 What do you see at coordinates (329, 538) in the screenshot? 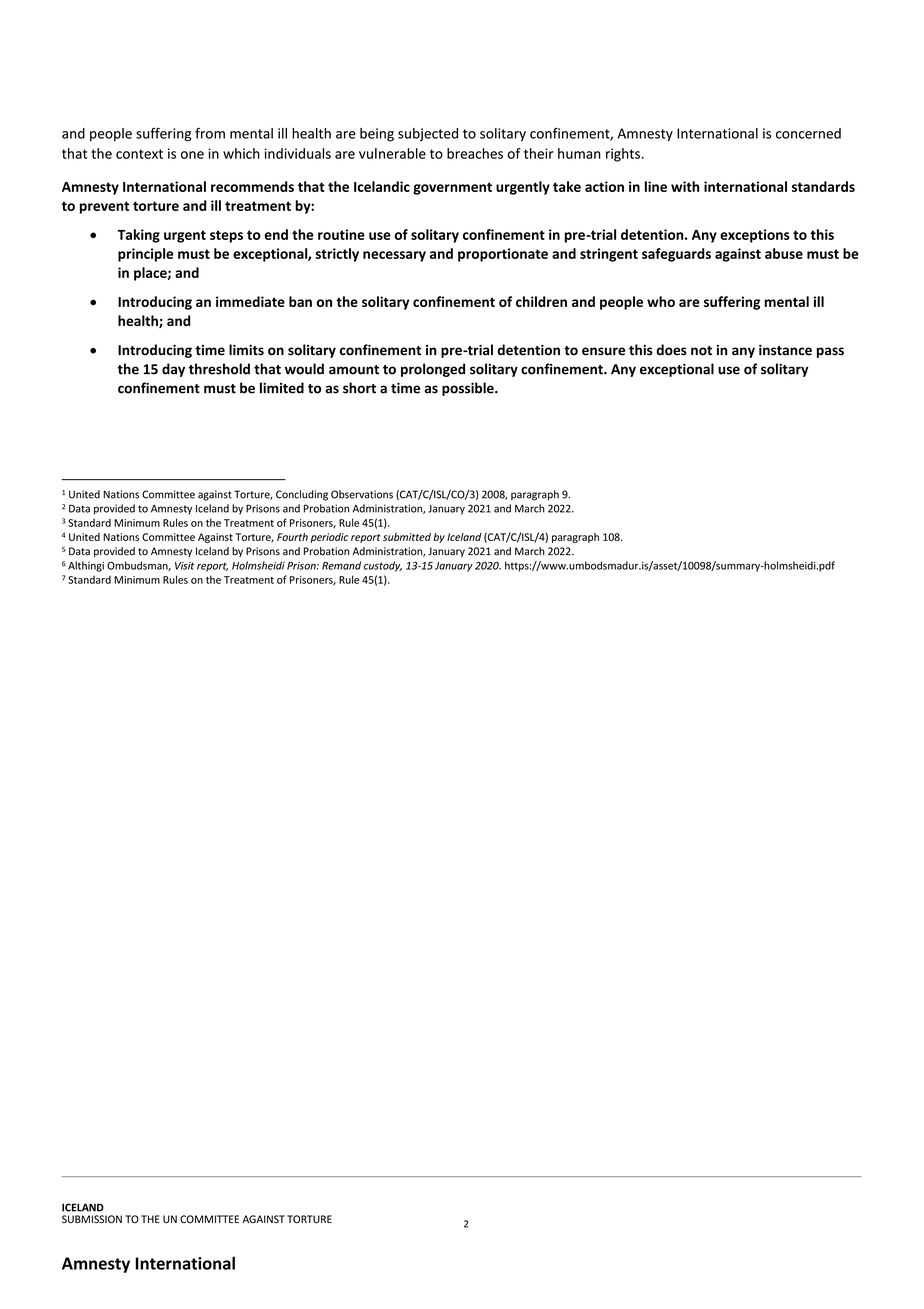
I see `periodic` at bounding box center [329, 538].
